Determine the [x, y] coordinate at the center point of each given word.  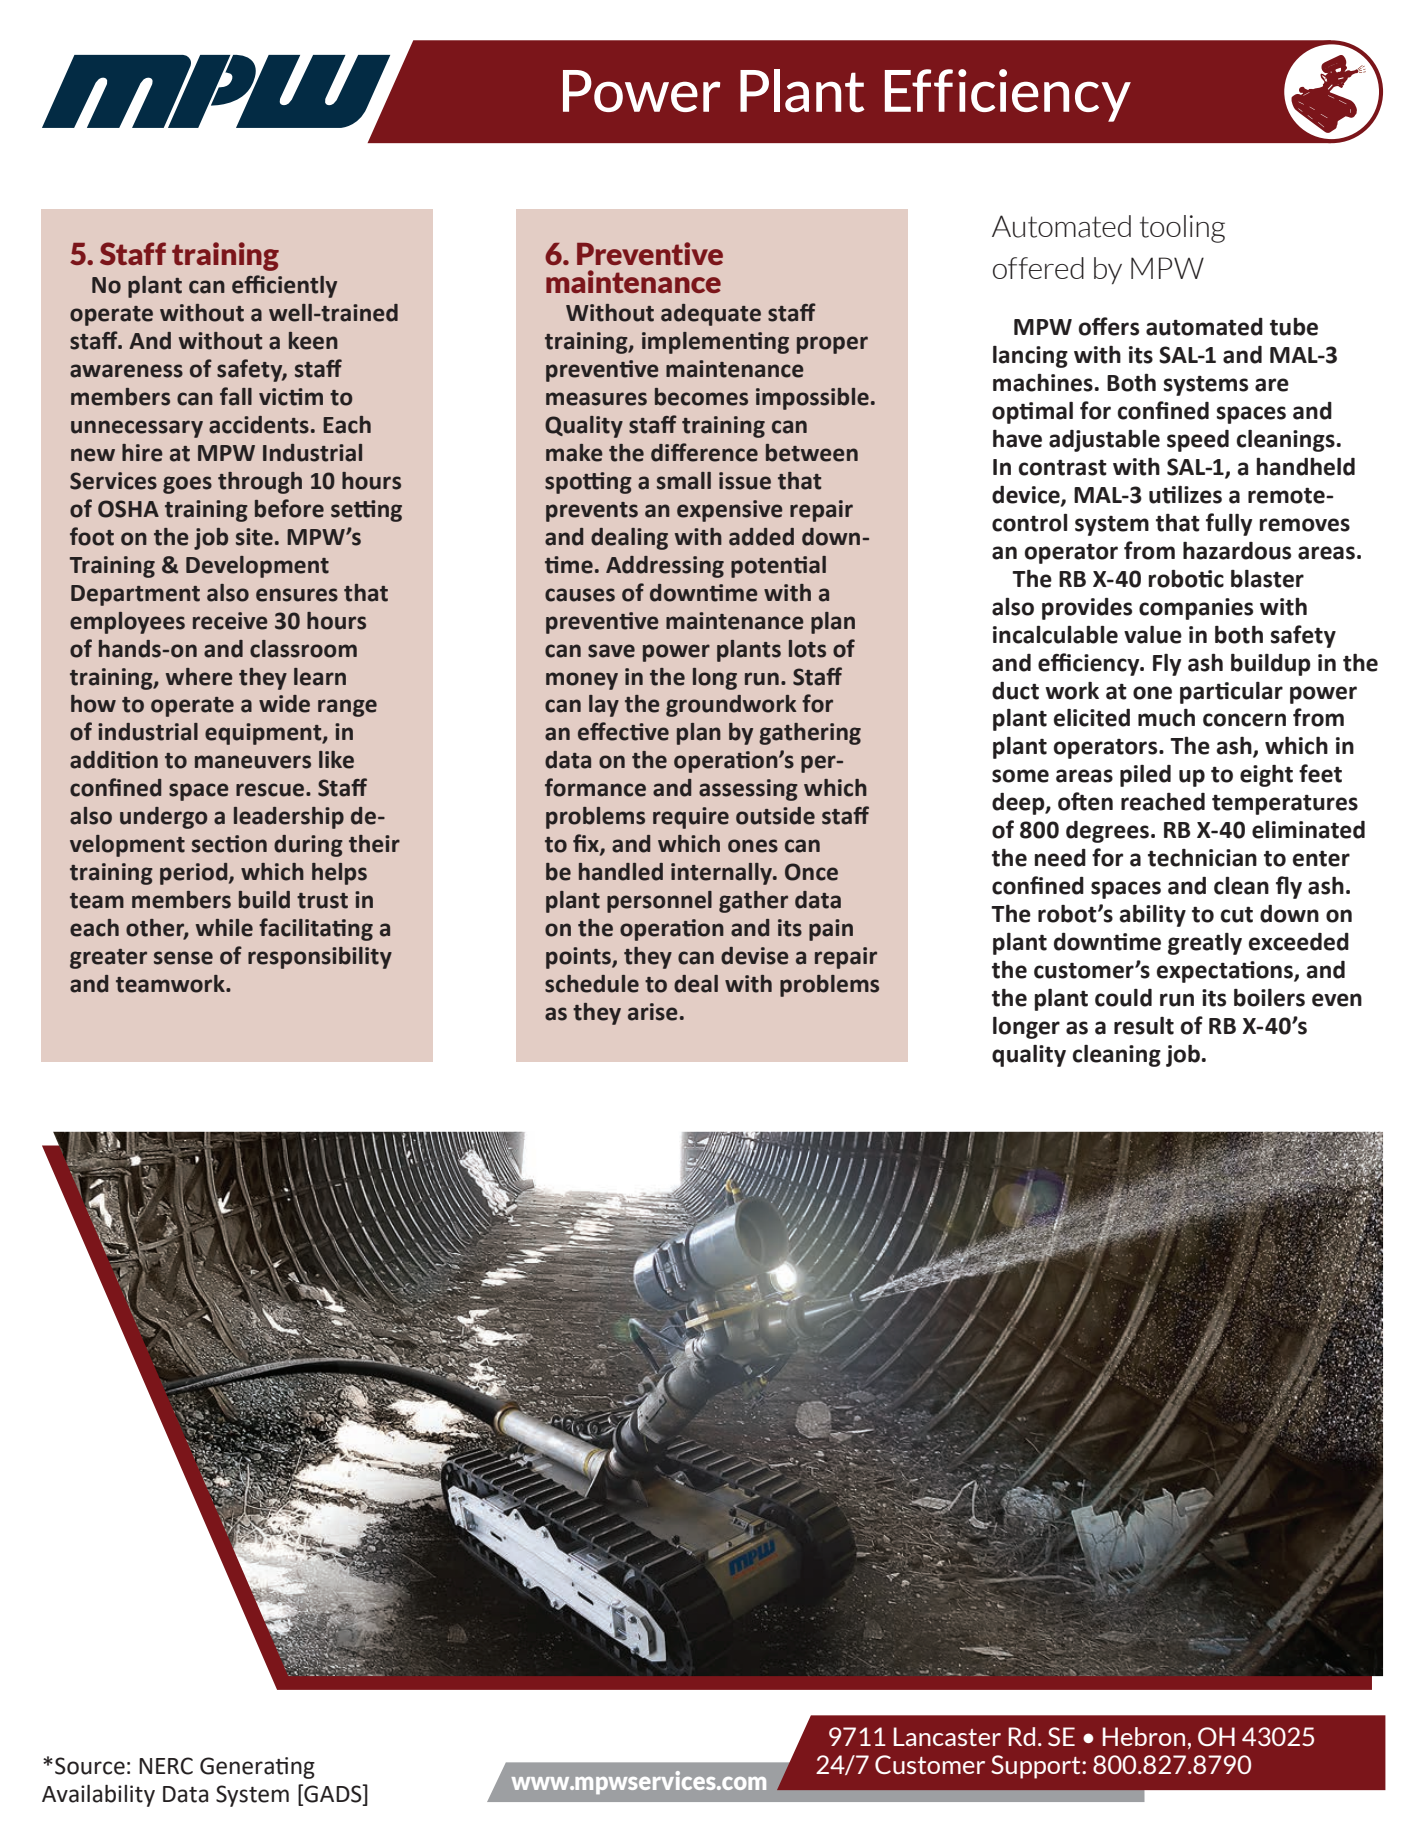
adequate [711, 315]
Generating [257, 1768]
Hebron [1144, 1736]
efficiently [284, 286]
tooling [1182, 229]
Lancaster [947, 1736]
